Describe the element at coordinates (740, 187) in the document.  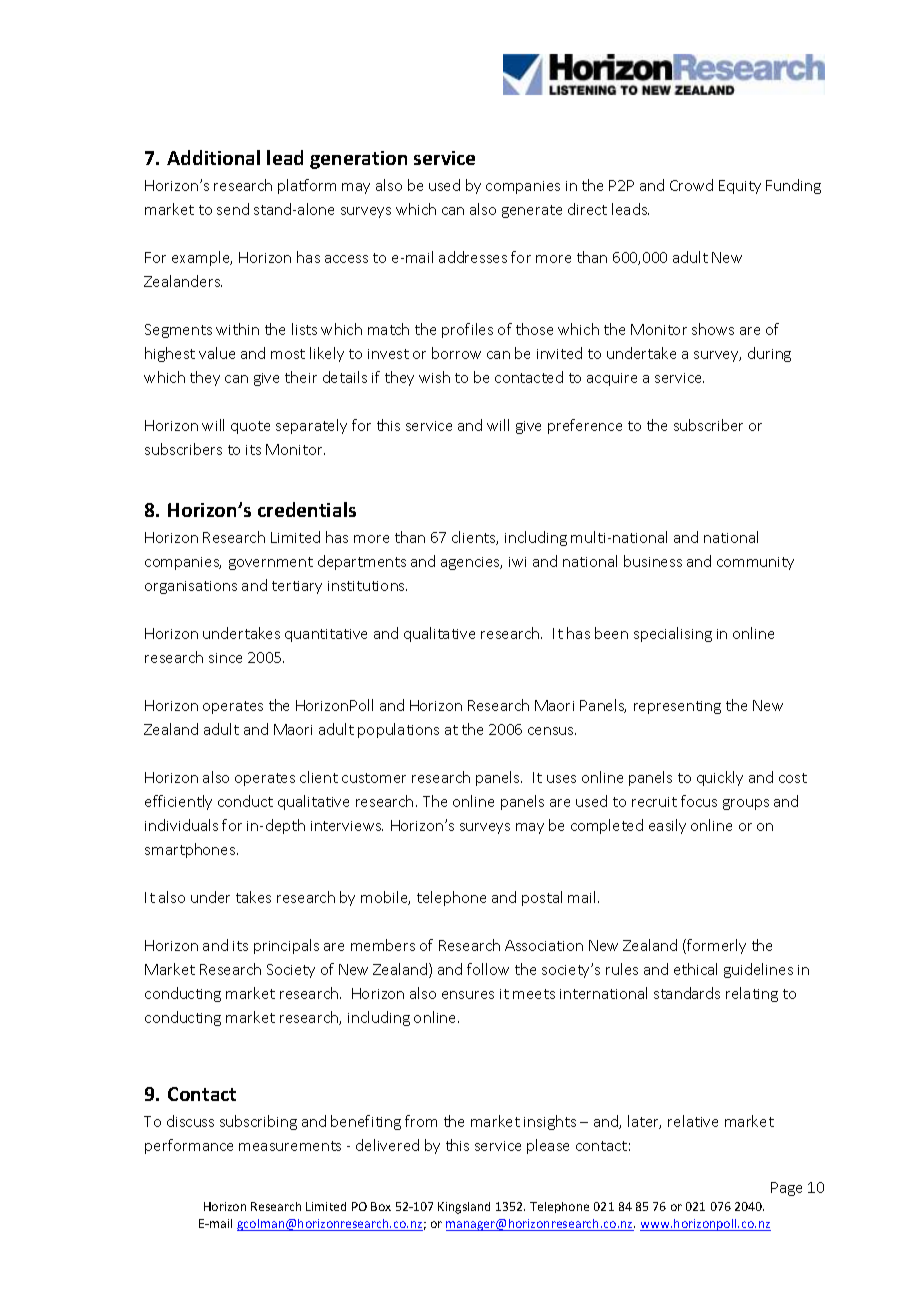
I see `Equity` at that location.
